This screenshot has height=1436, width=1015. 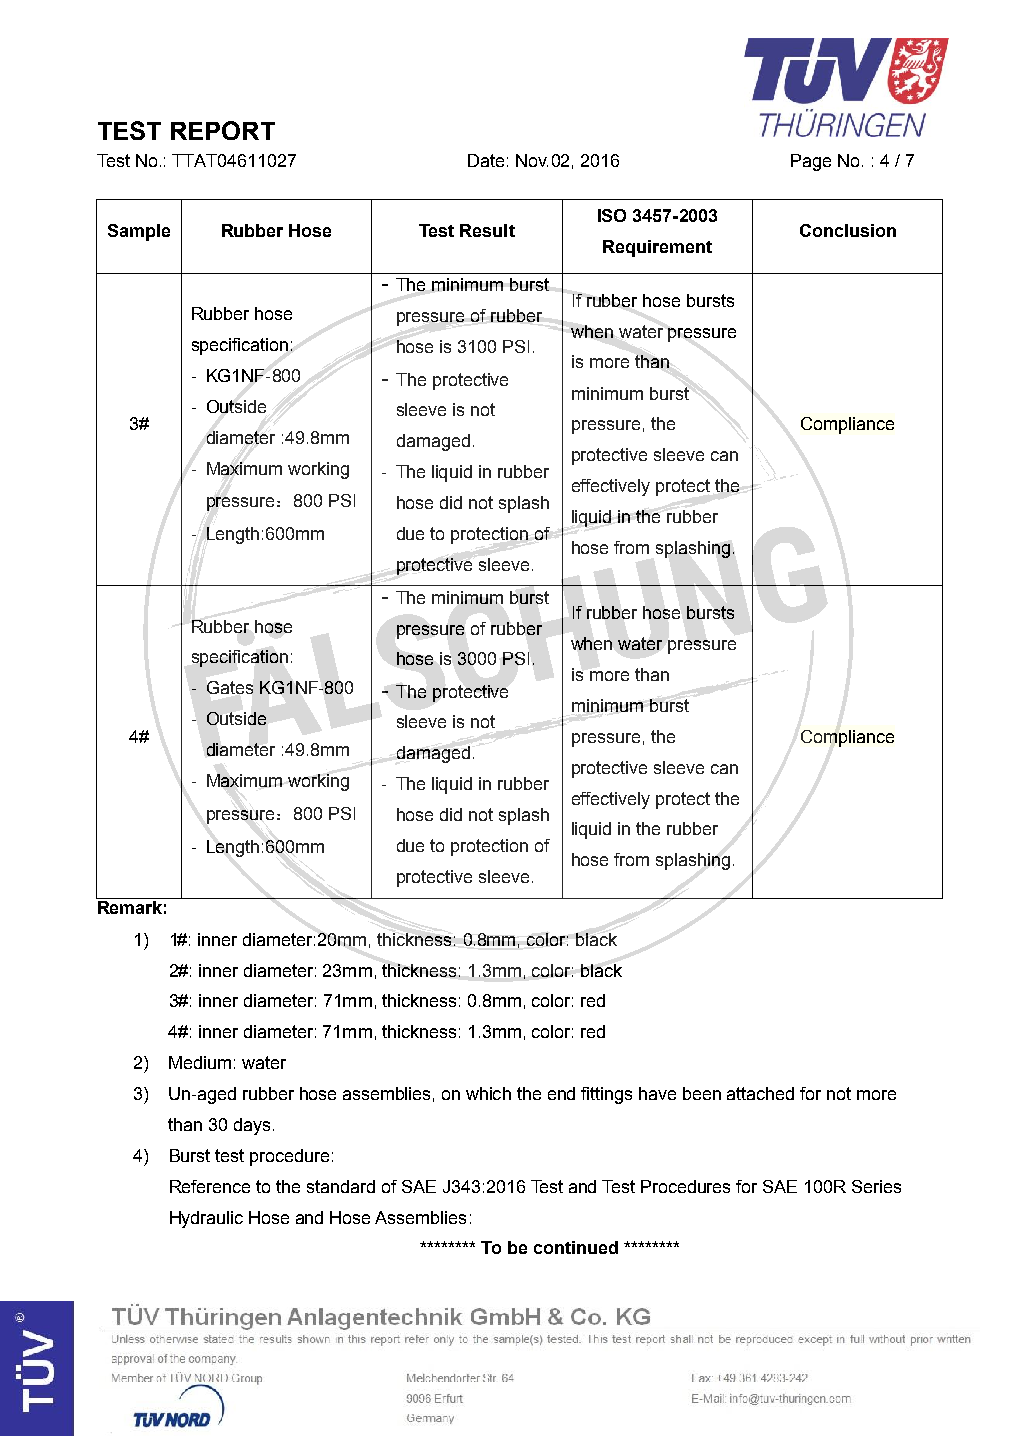 I want to click on Date, so click(x=486, y=160).
